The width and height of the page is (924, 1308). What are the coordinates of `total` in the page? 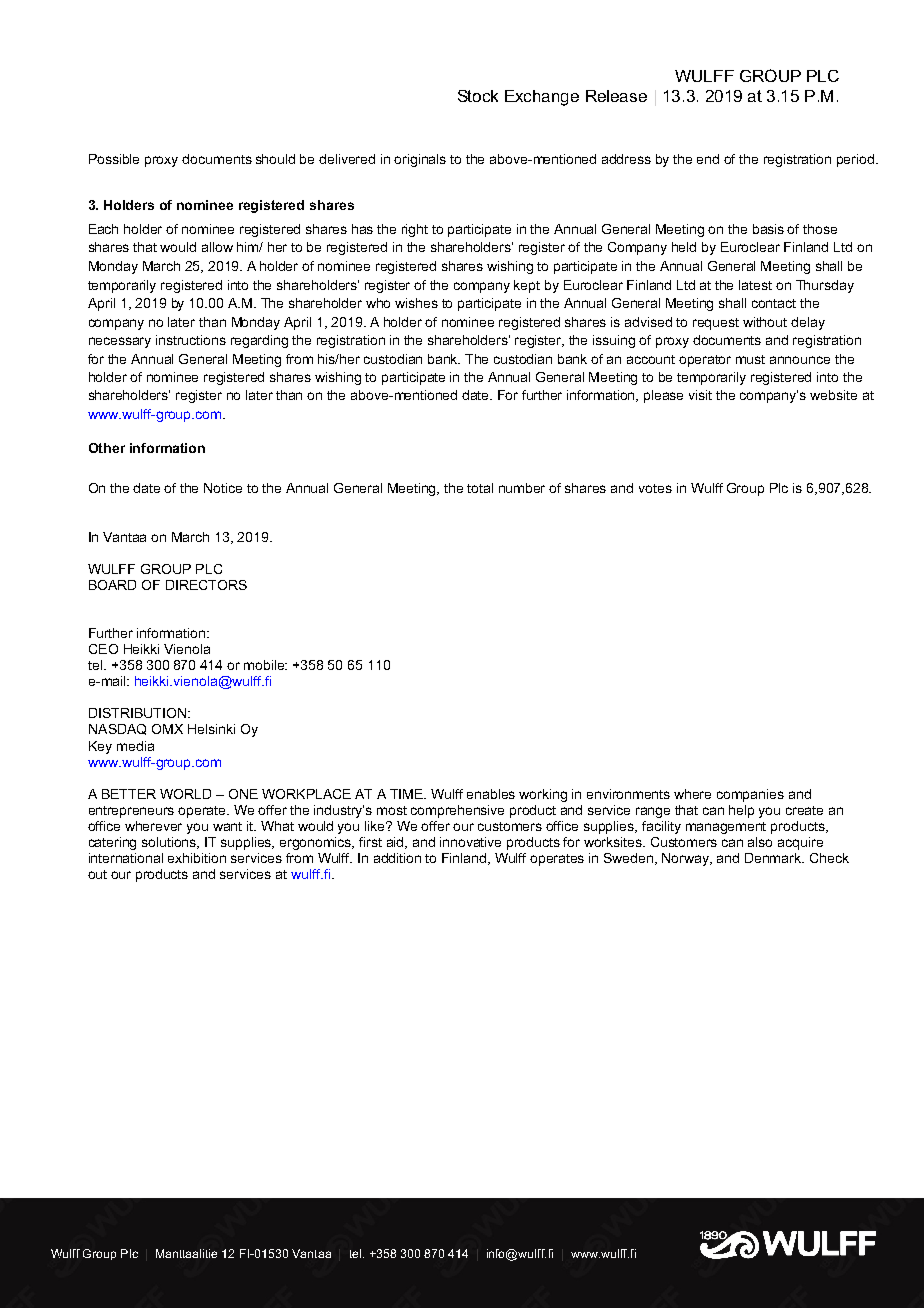 It's located at (480, 488).
